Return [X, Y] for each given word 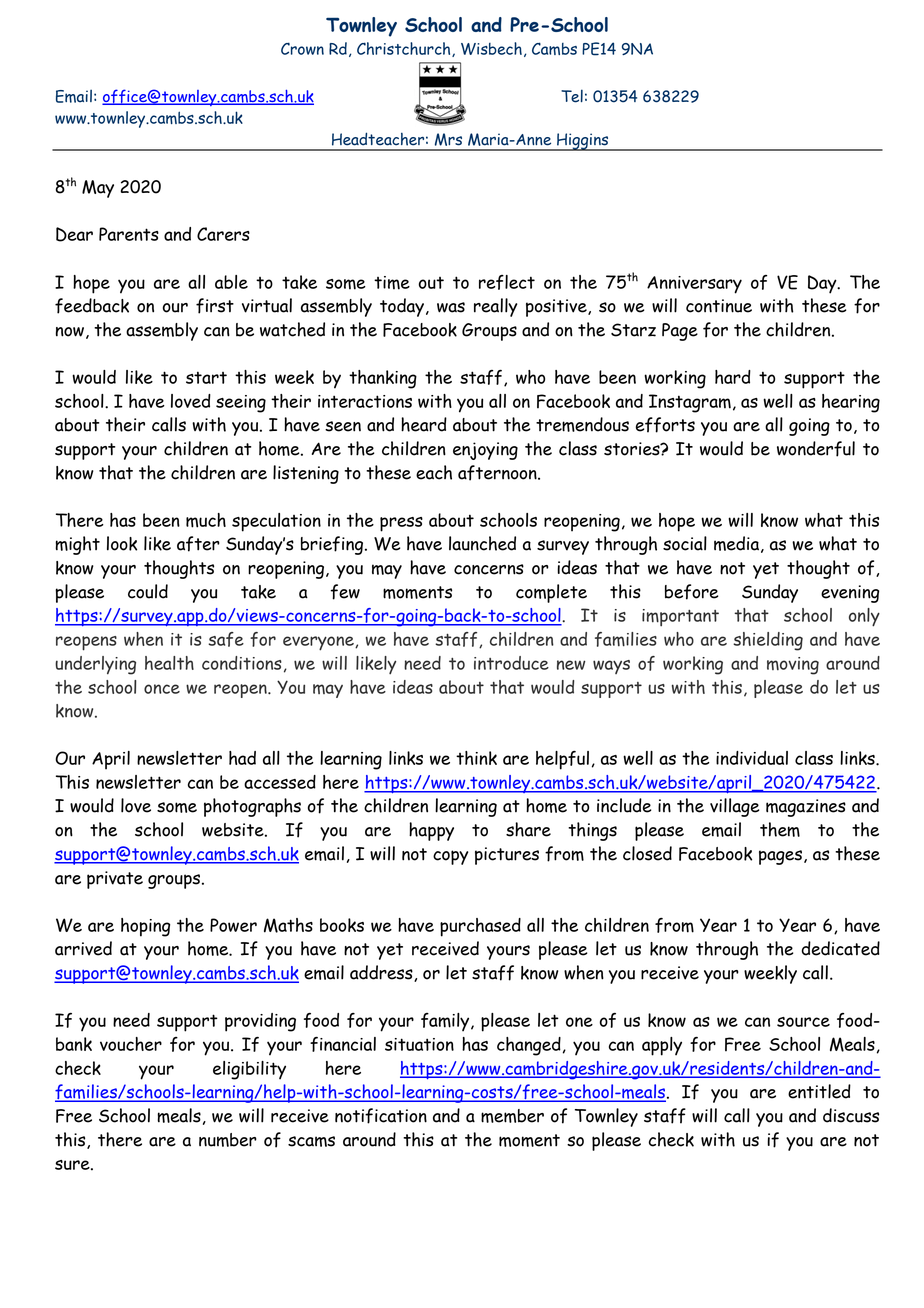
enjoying [485, 451]
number [228, 1140]
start [206, 377]
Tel [572, 96]
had [242, 758]
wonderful [816, 449]
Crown [302, 48]
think [476, 758]
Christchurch [405, 49]
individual [752, 758]
